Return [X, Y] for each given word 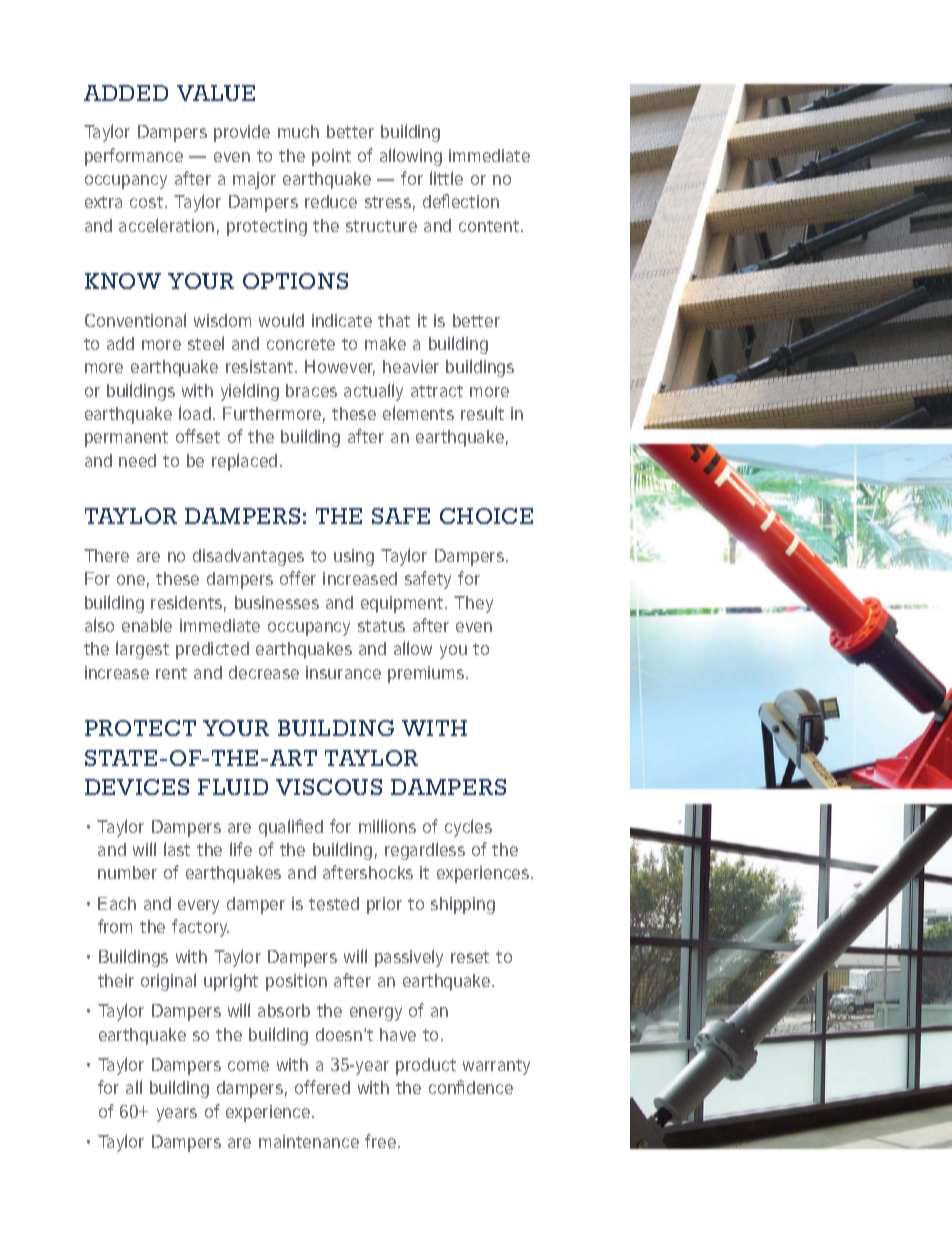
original [168, 982]
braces [311, 390]
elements [418, 413]
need [137, 460]
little [446, 178]
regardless [425, 851]
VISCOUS [329, 787]
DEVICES [137, 787]
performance [134, 157]
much [298, 131]
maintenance [309, 1141]
